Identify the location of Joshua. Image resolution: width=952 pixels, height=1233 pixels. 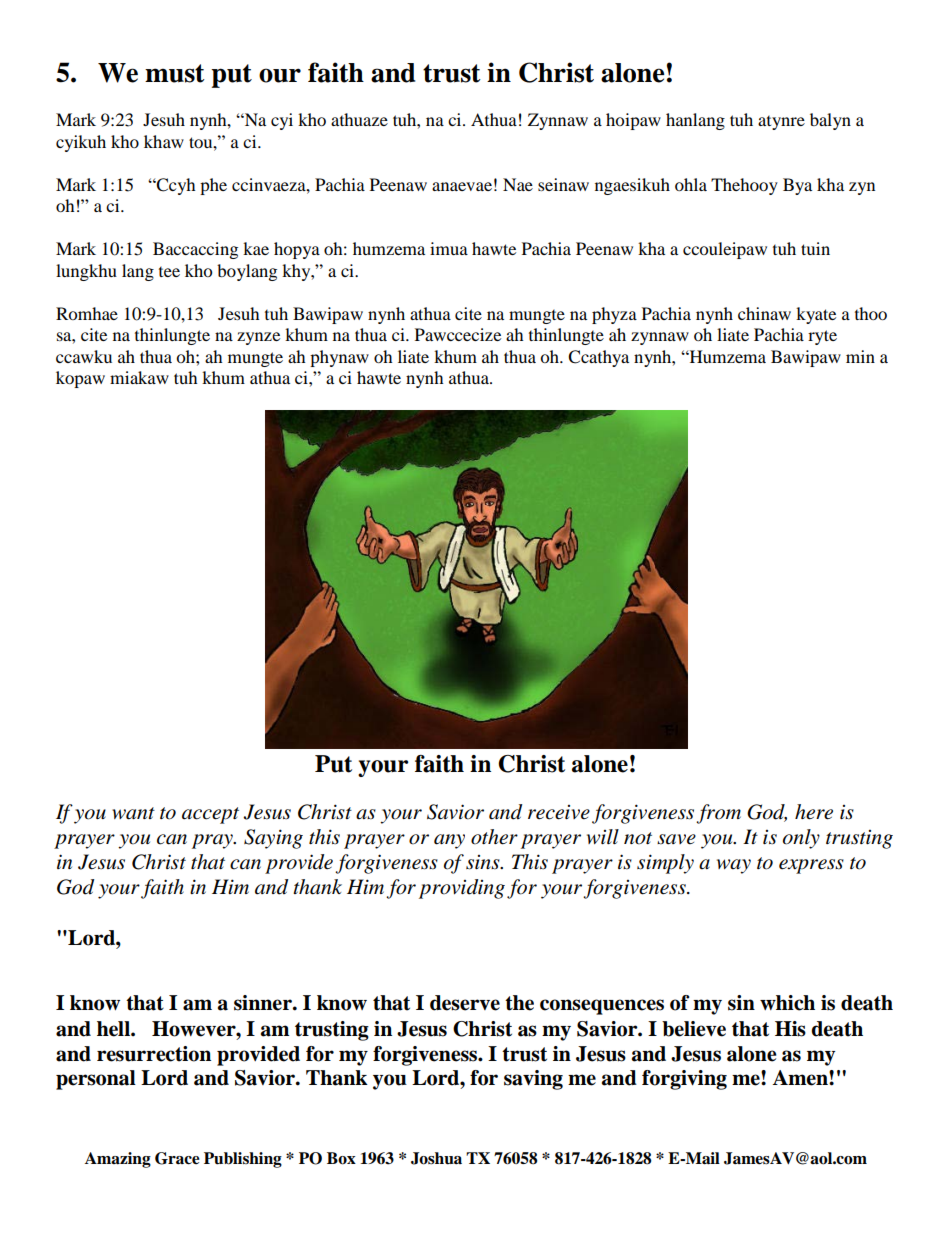
(436, 1158).
